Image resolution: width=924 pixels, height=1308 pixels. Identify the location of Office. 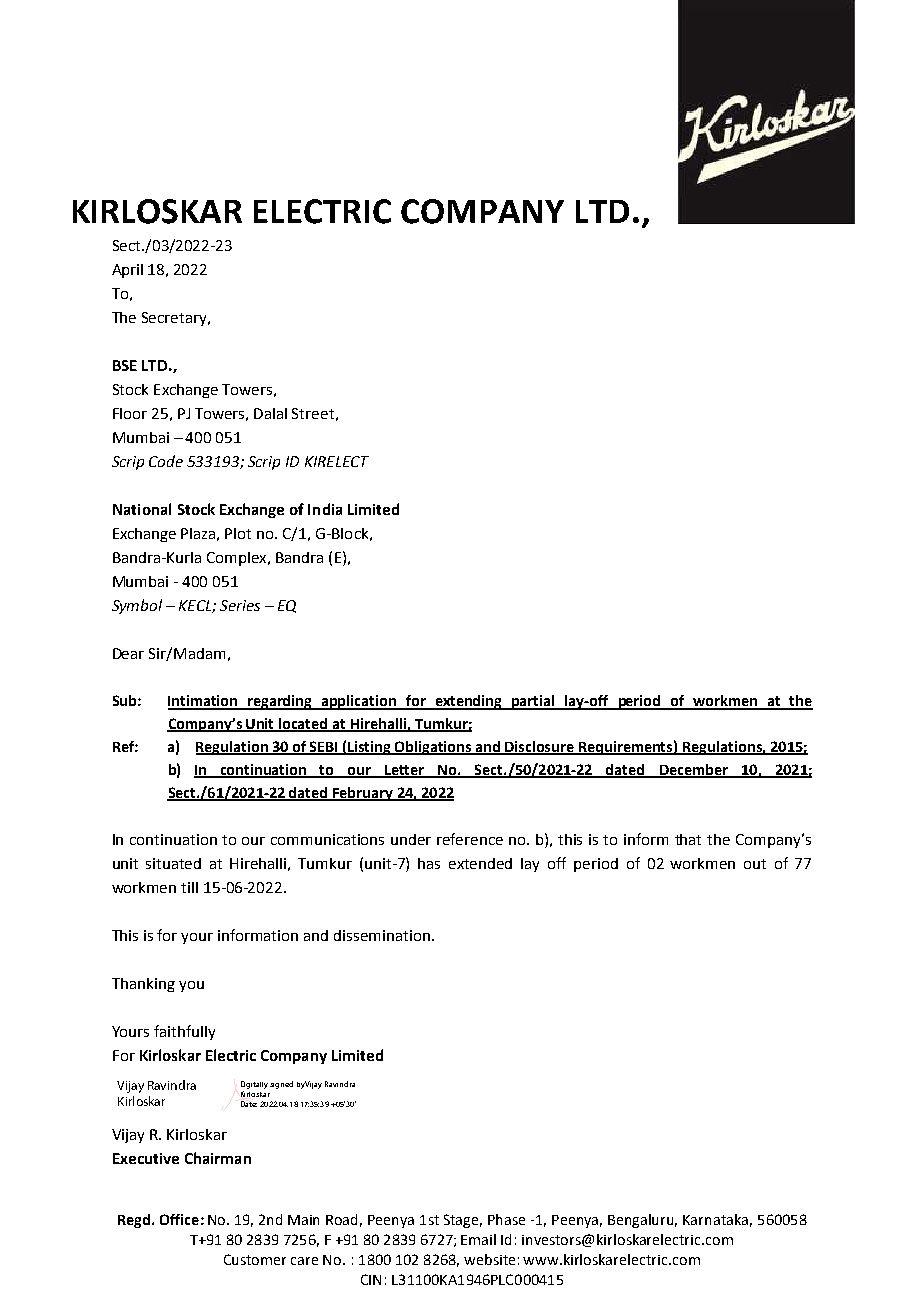
(179, 1219).
